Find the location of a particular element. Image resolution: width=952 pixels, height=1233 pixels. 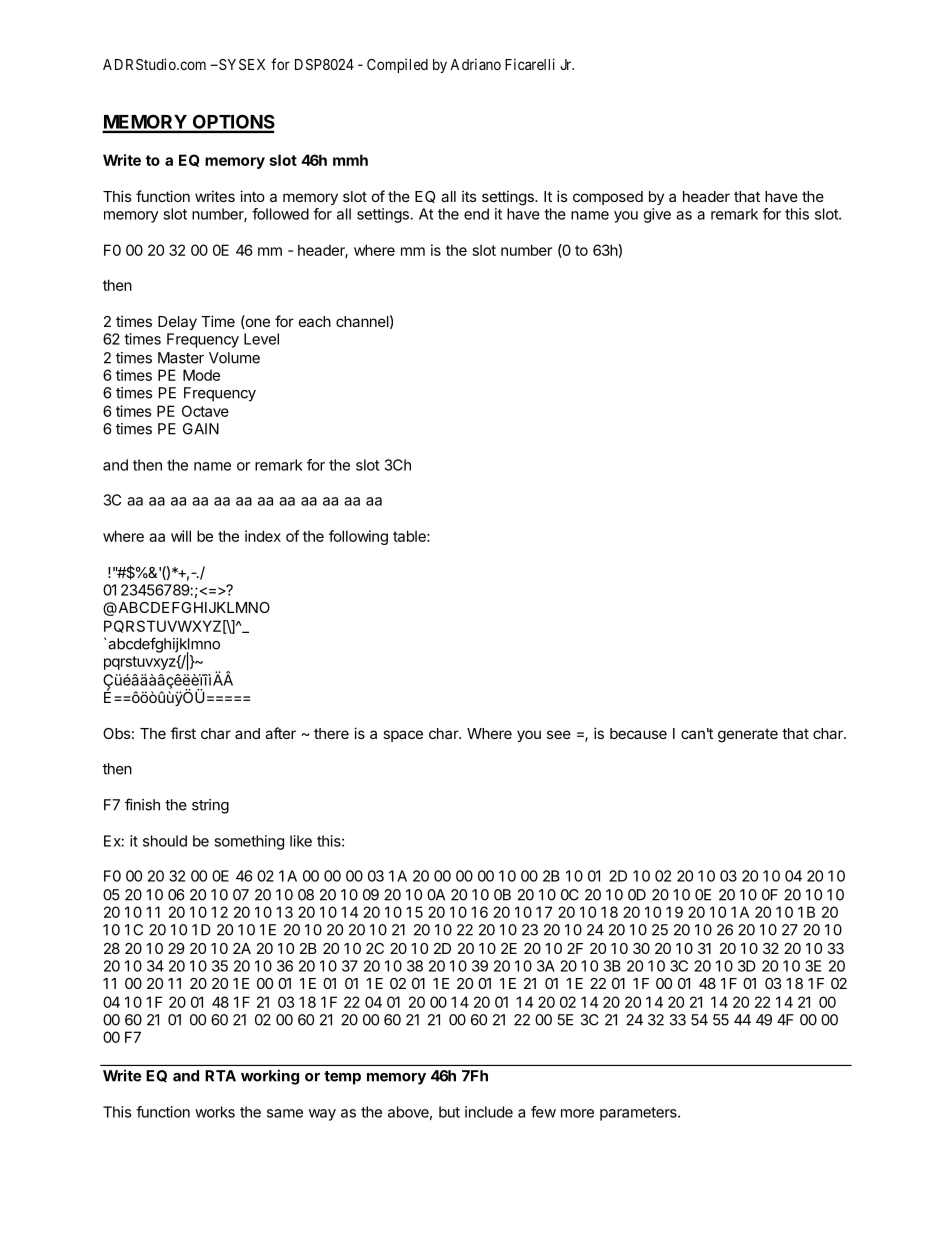

because is located at coordinates (638, 733).
